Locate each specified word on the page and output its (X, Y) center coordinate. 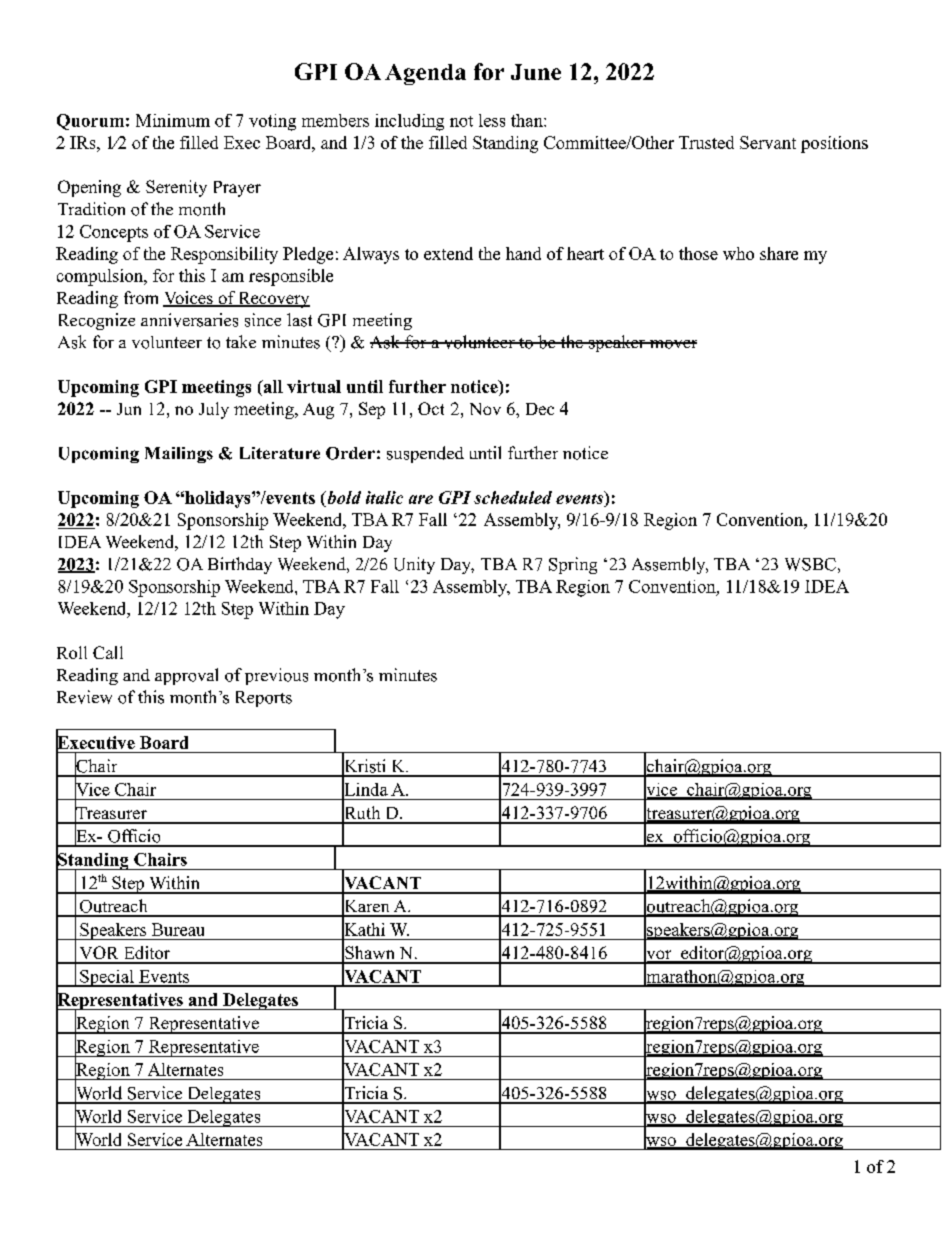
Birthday (240, 565)
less (492, 120)
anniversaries (189, 320)
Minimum (173, 120)
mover (672, 344)
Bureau (178, 929)
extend (448, 253)
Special (107, 978)
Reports (264, 699)
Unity (414, 565)
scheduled (513, 497)
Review (84, 697)
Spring (573, 565)
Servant (768, 142)
